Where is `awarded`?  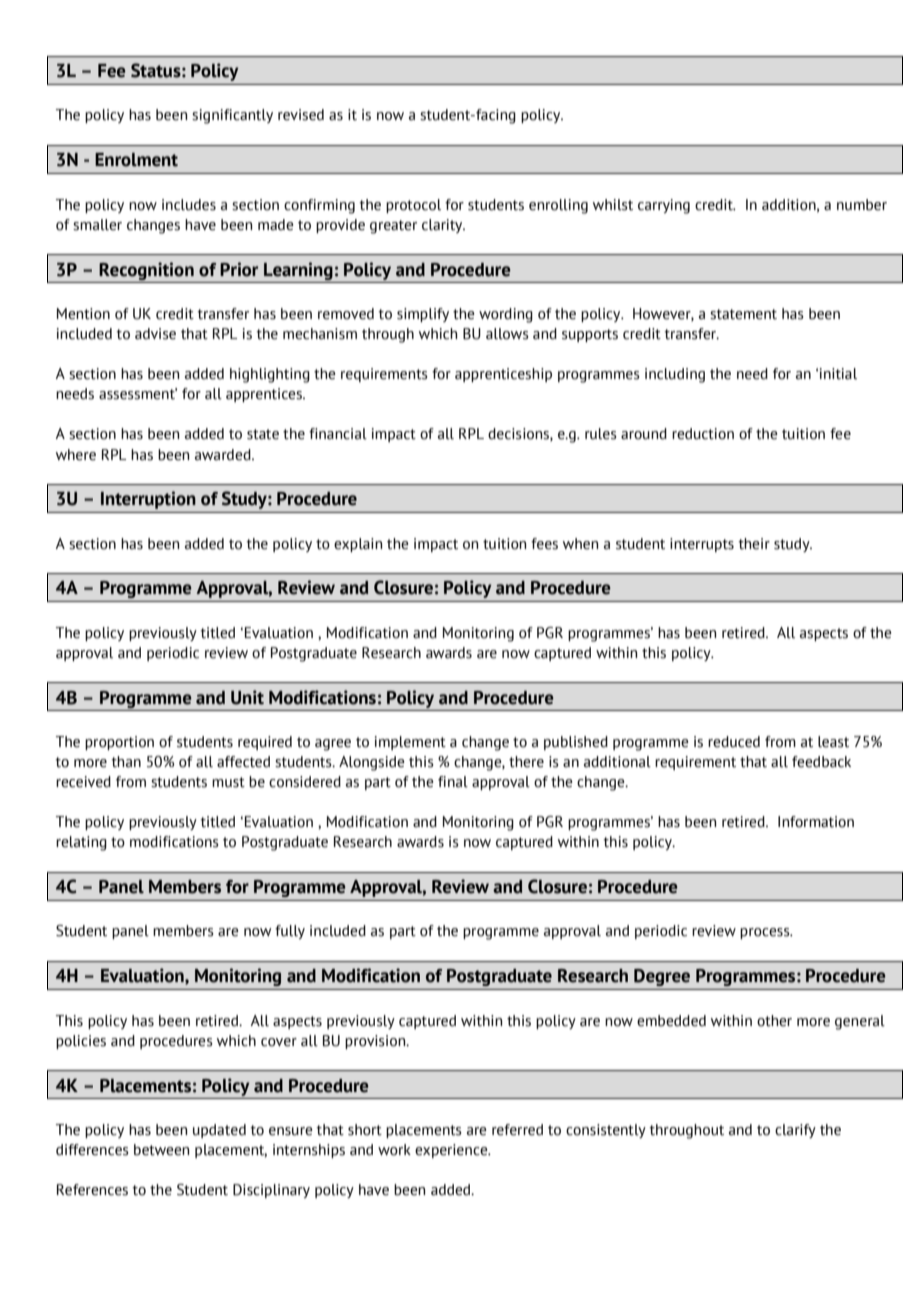 awarded is located at coordinates (224, 455).
